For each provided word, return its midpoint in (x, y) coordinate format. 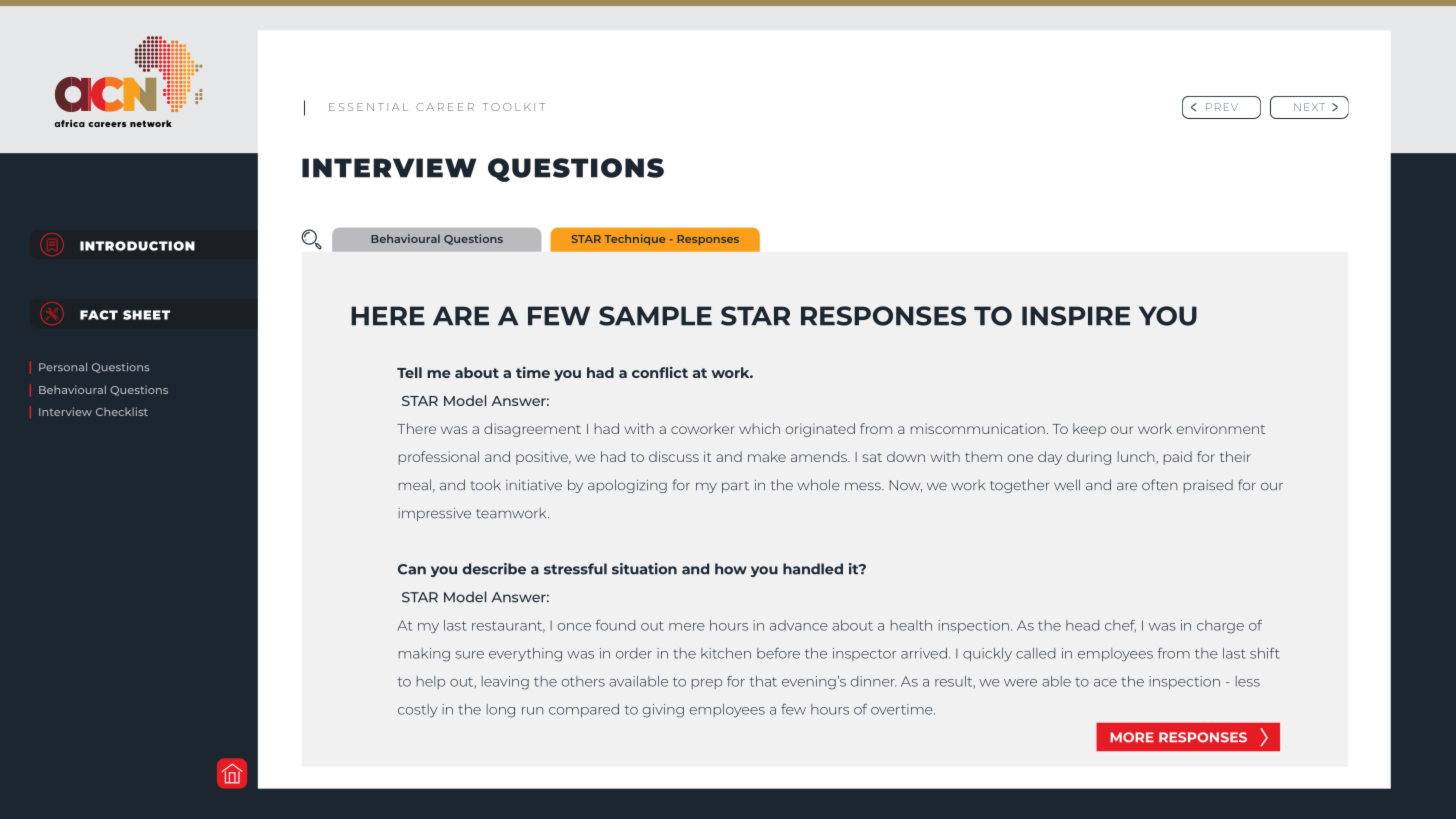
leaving (505, 683)
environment (1220, 428)
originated (820, 430)
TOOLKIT (513, 107)
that (763, 681)
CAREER (445, 107)
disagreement (532, 430)
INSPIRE (1076, 316)
